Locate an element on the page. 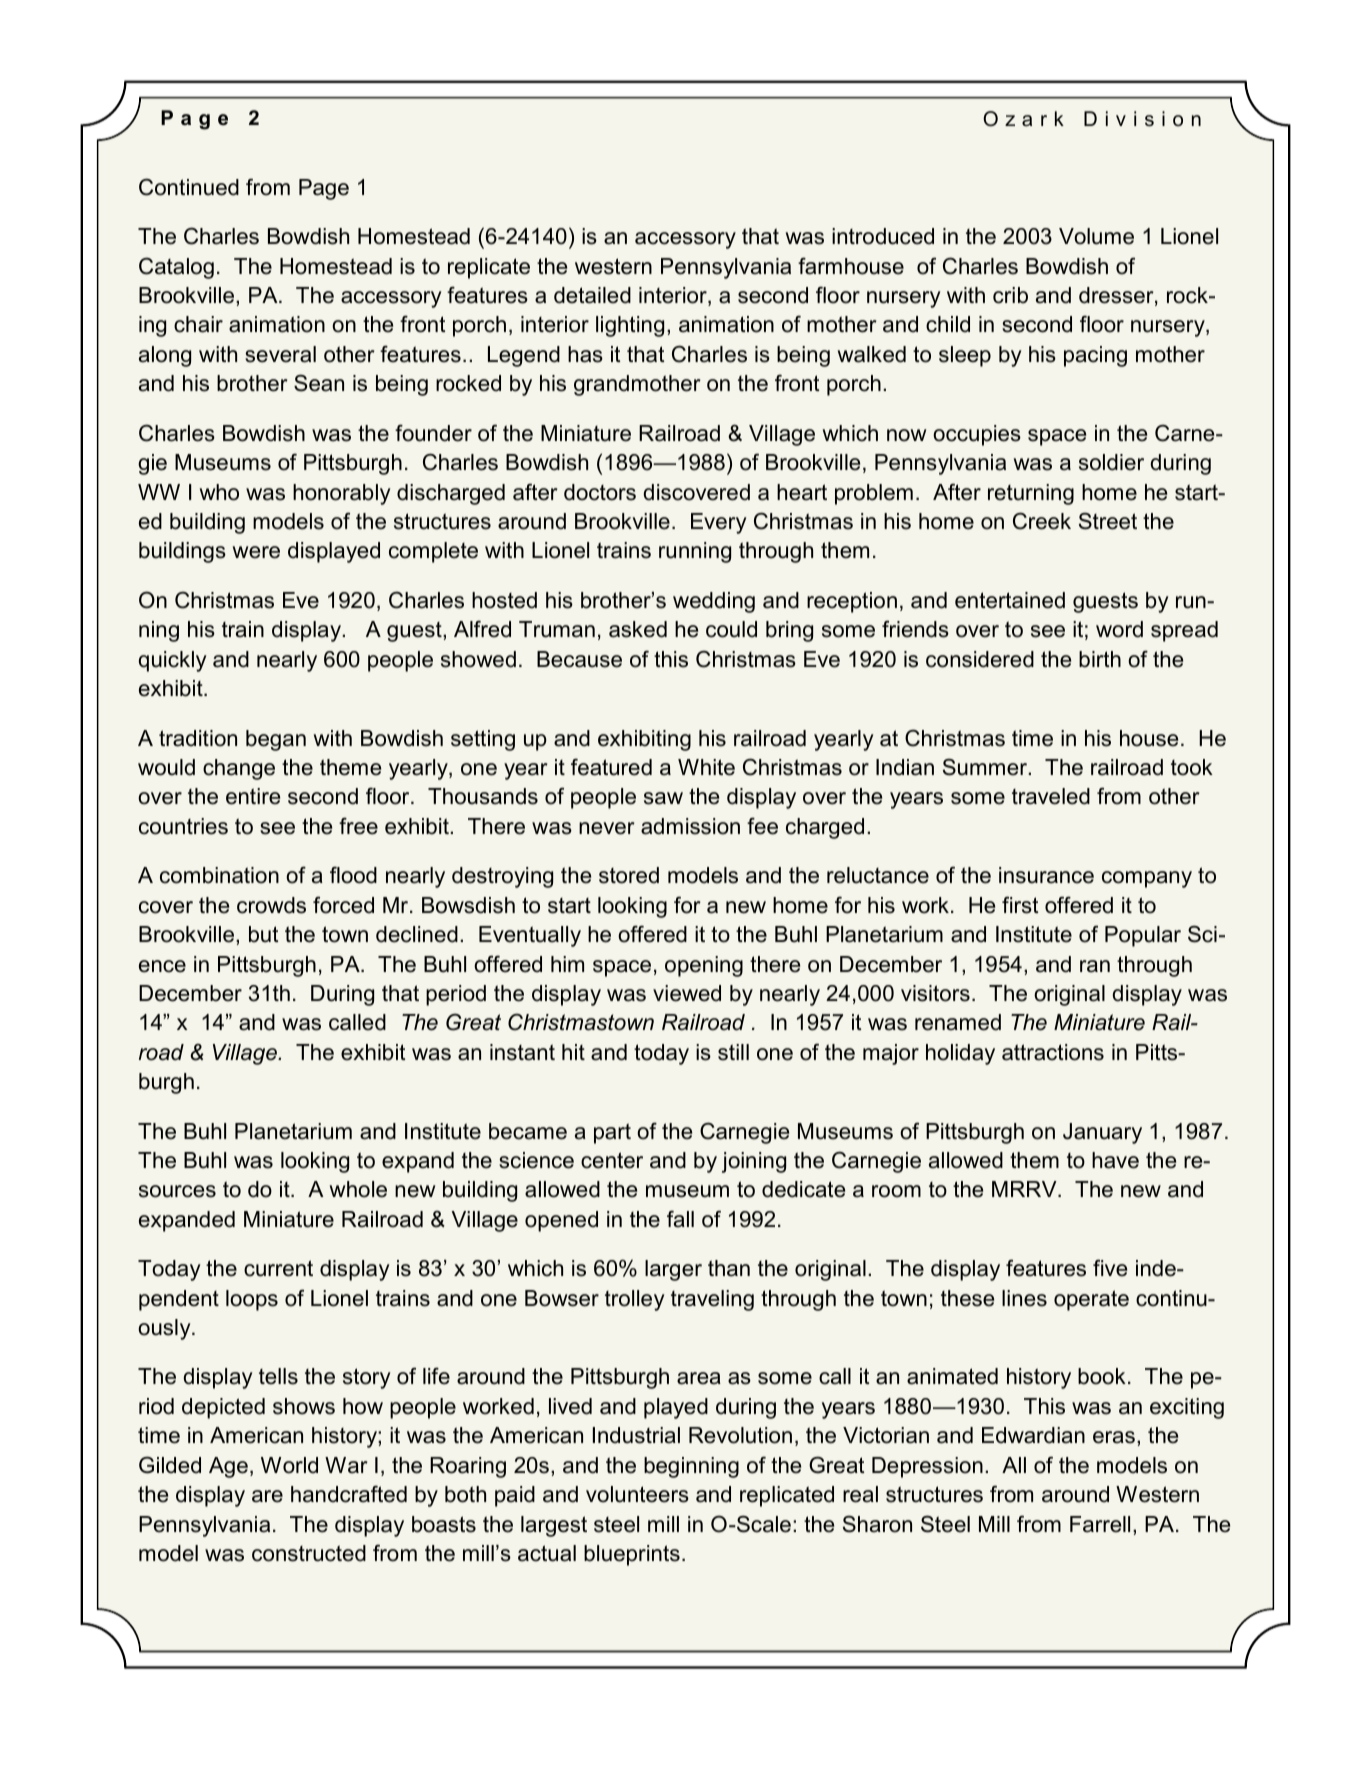 This page has height=1775, width=1371. wedding is located at coordinates (714, 602).
